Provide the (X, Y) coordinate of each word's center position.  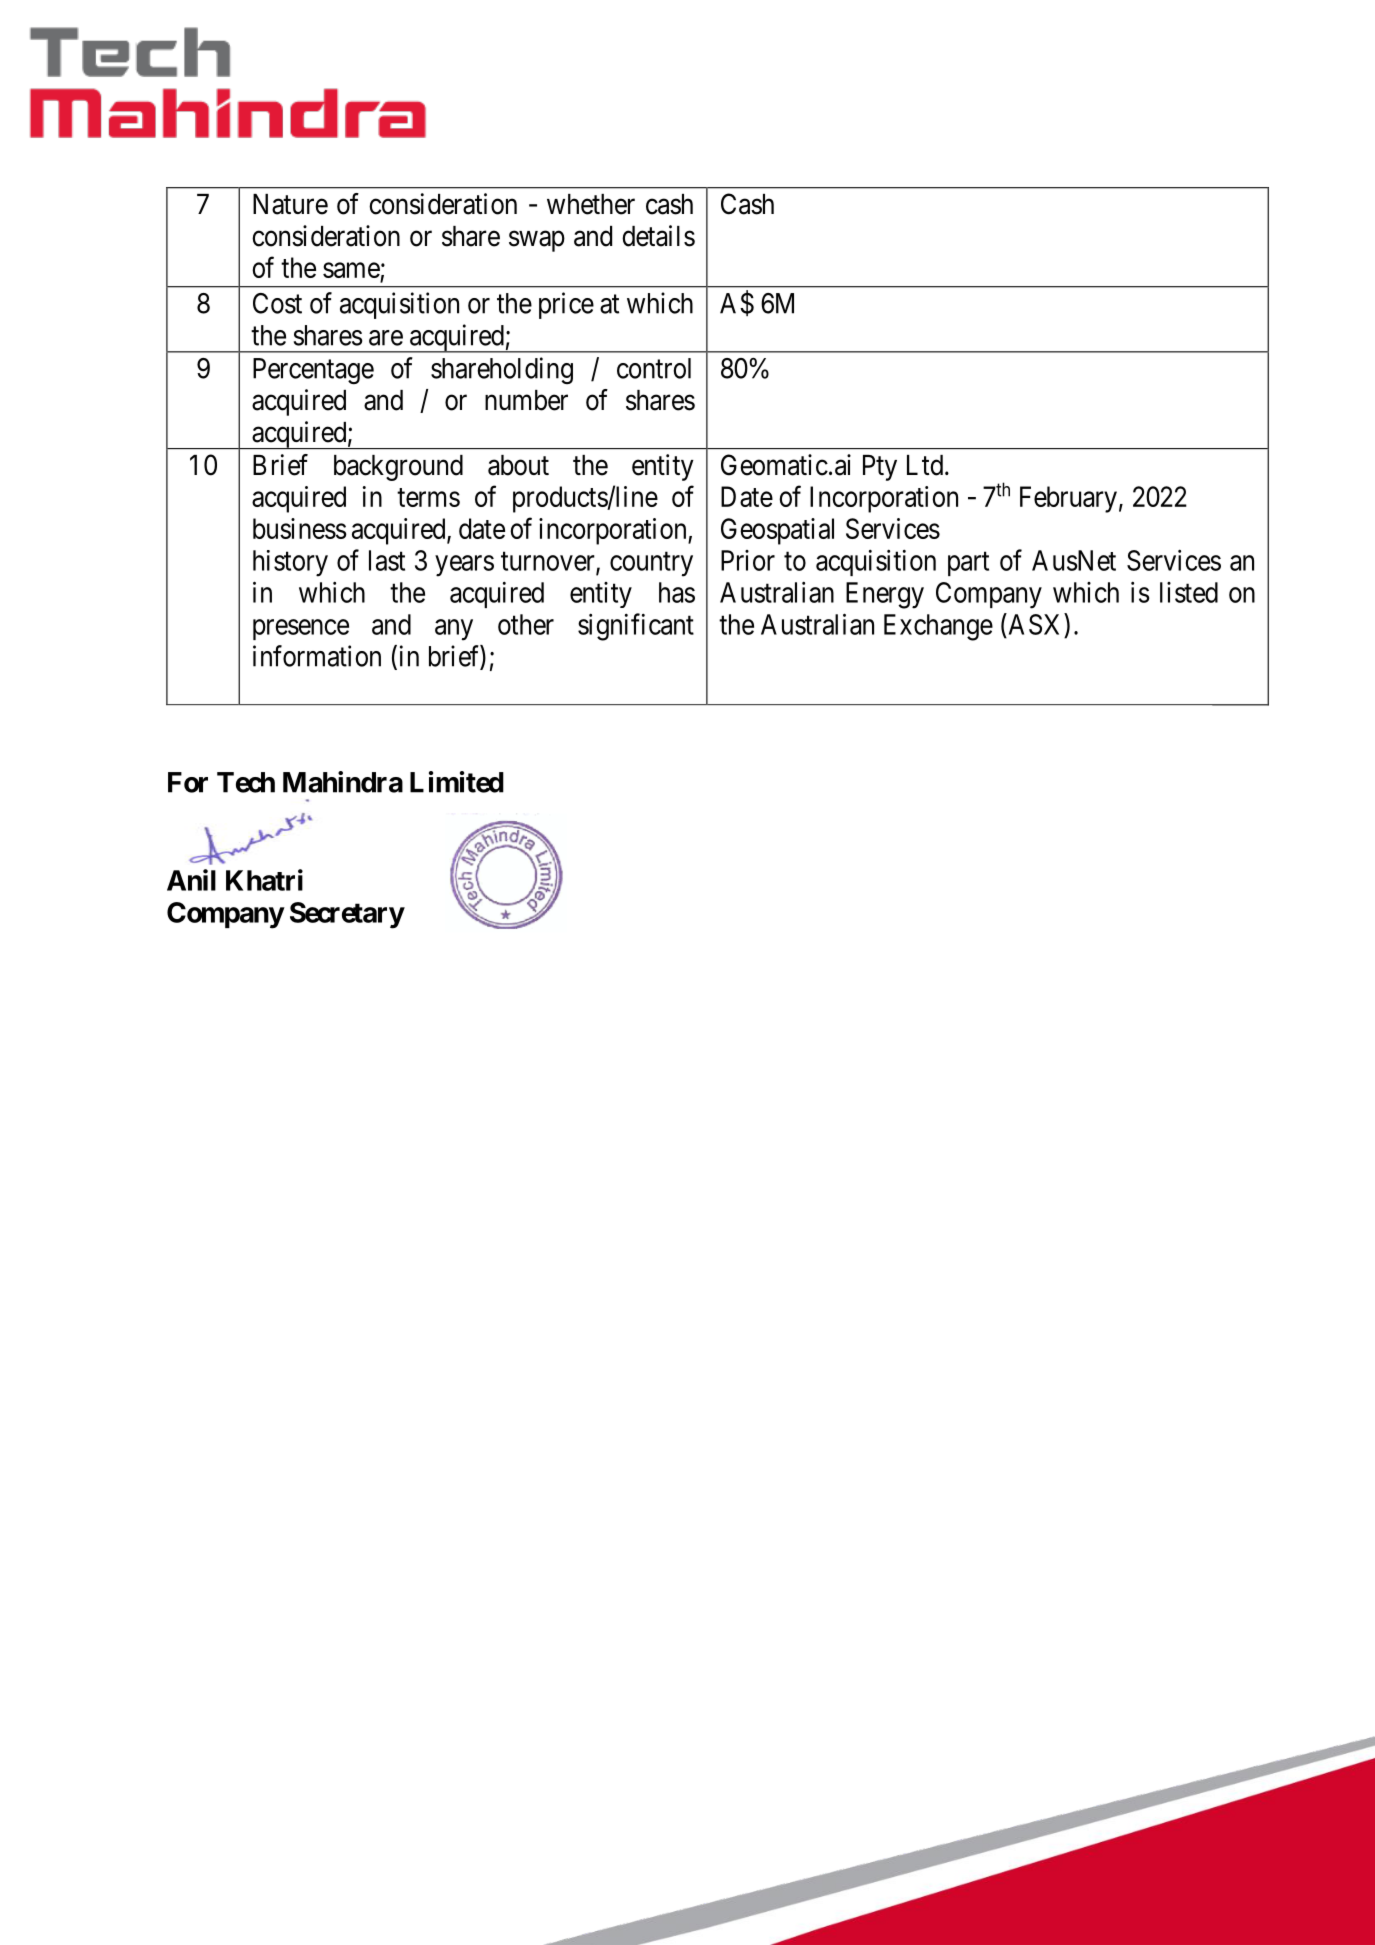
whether (591, 204)
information (317, 656)
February (1068, 499)
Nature (290, 204)
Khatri (264, 880)
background (398, 468)
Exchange (938, 627)
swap (537, 241)
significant (636, 627)
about (518, 465)
